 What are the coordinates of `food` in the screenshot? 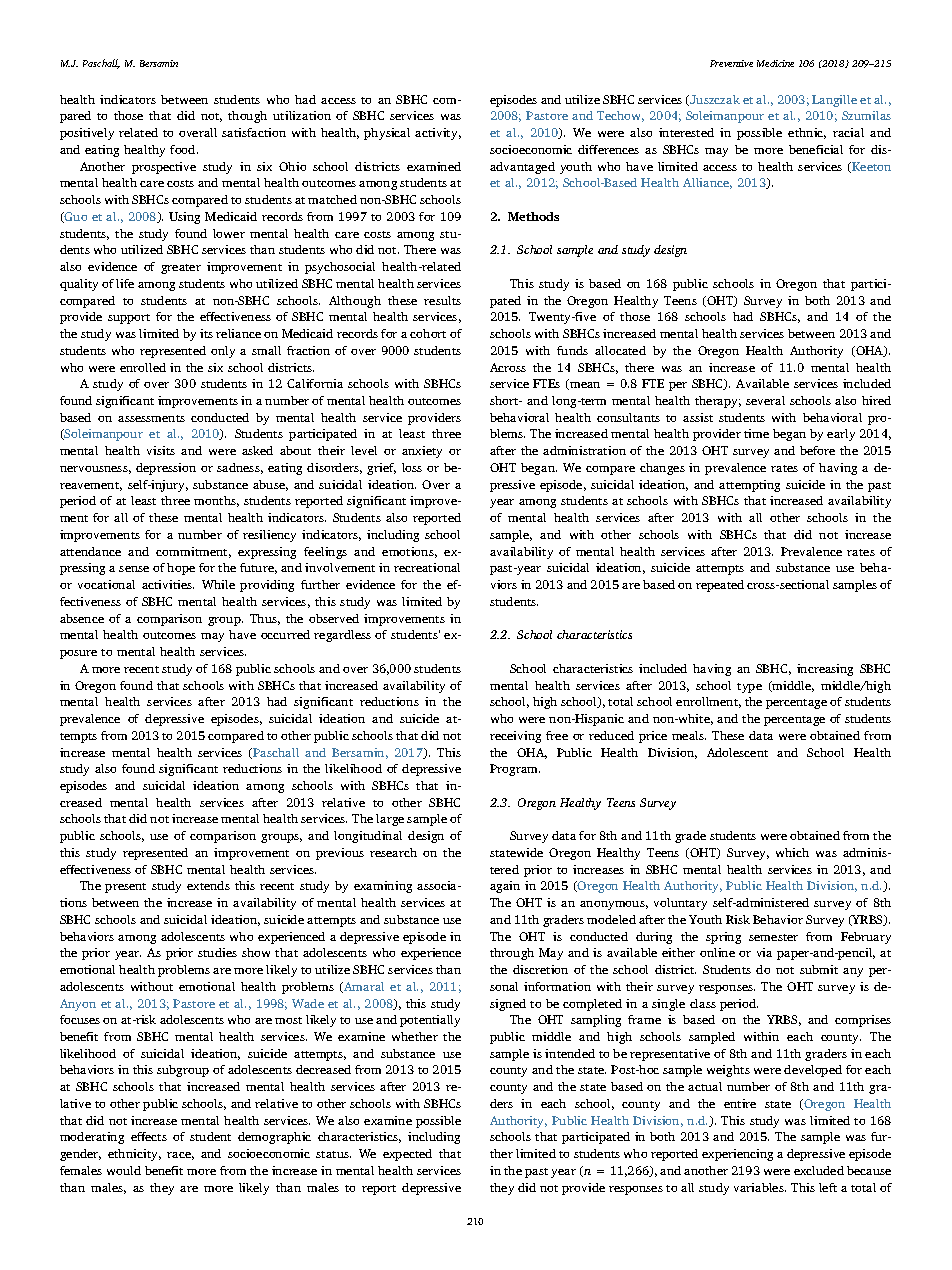 It's located at (184, 149).
